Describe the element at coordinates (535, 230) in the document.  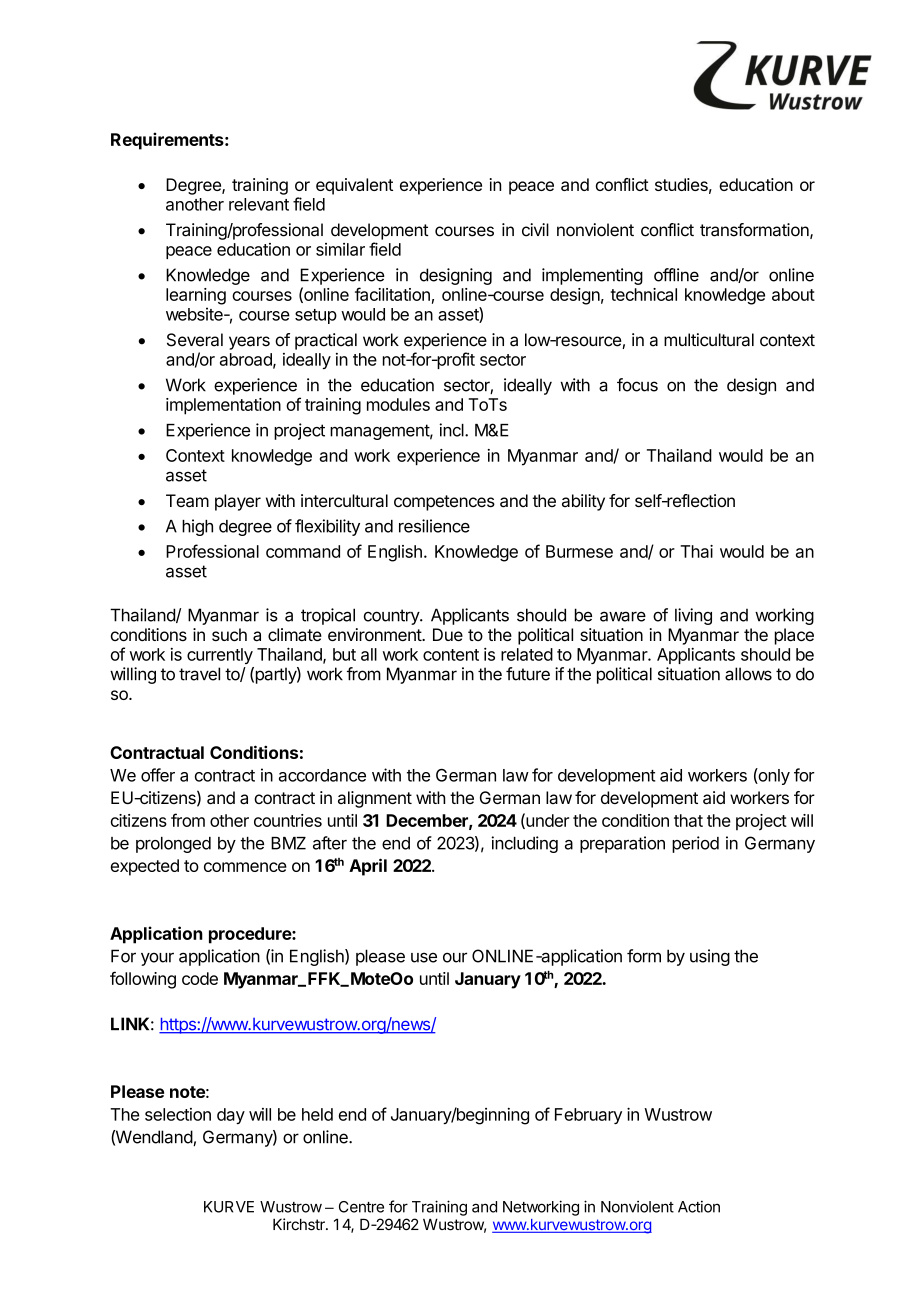
I see `civil` at that location.
